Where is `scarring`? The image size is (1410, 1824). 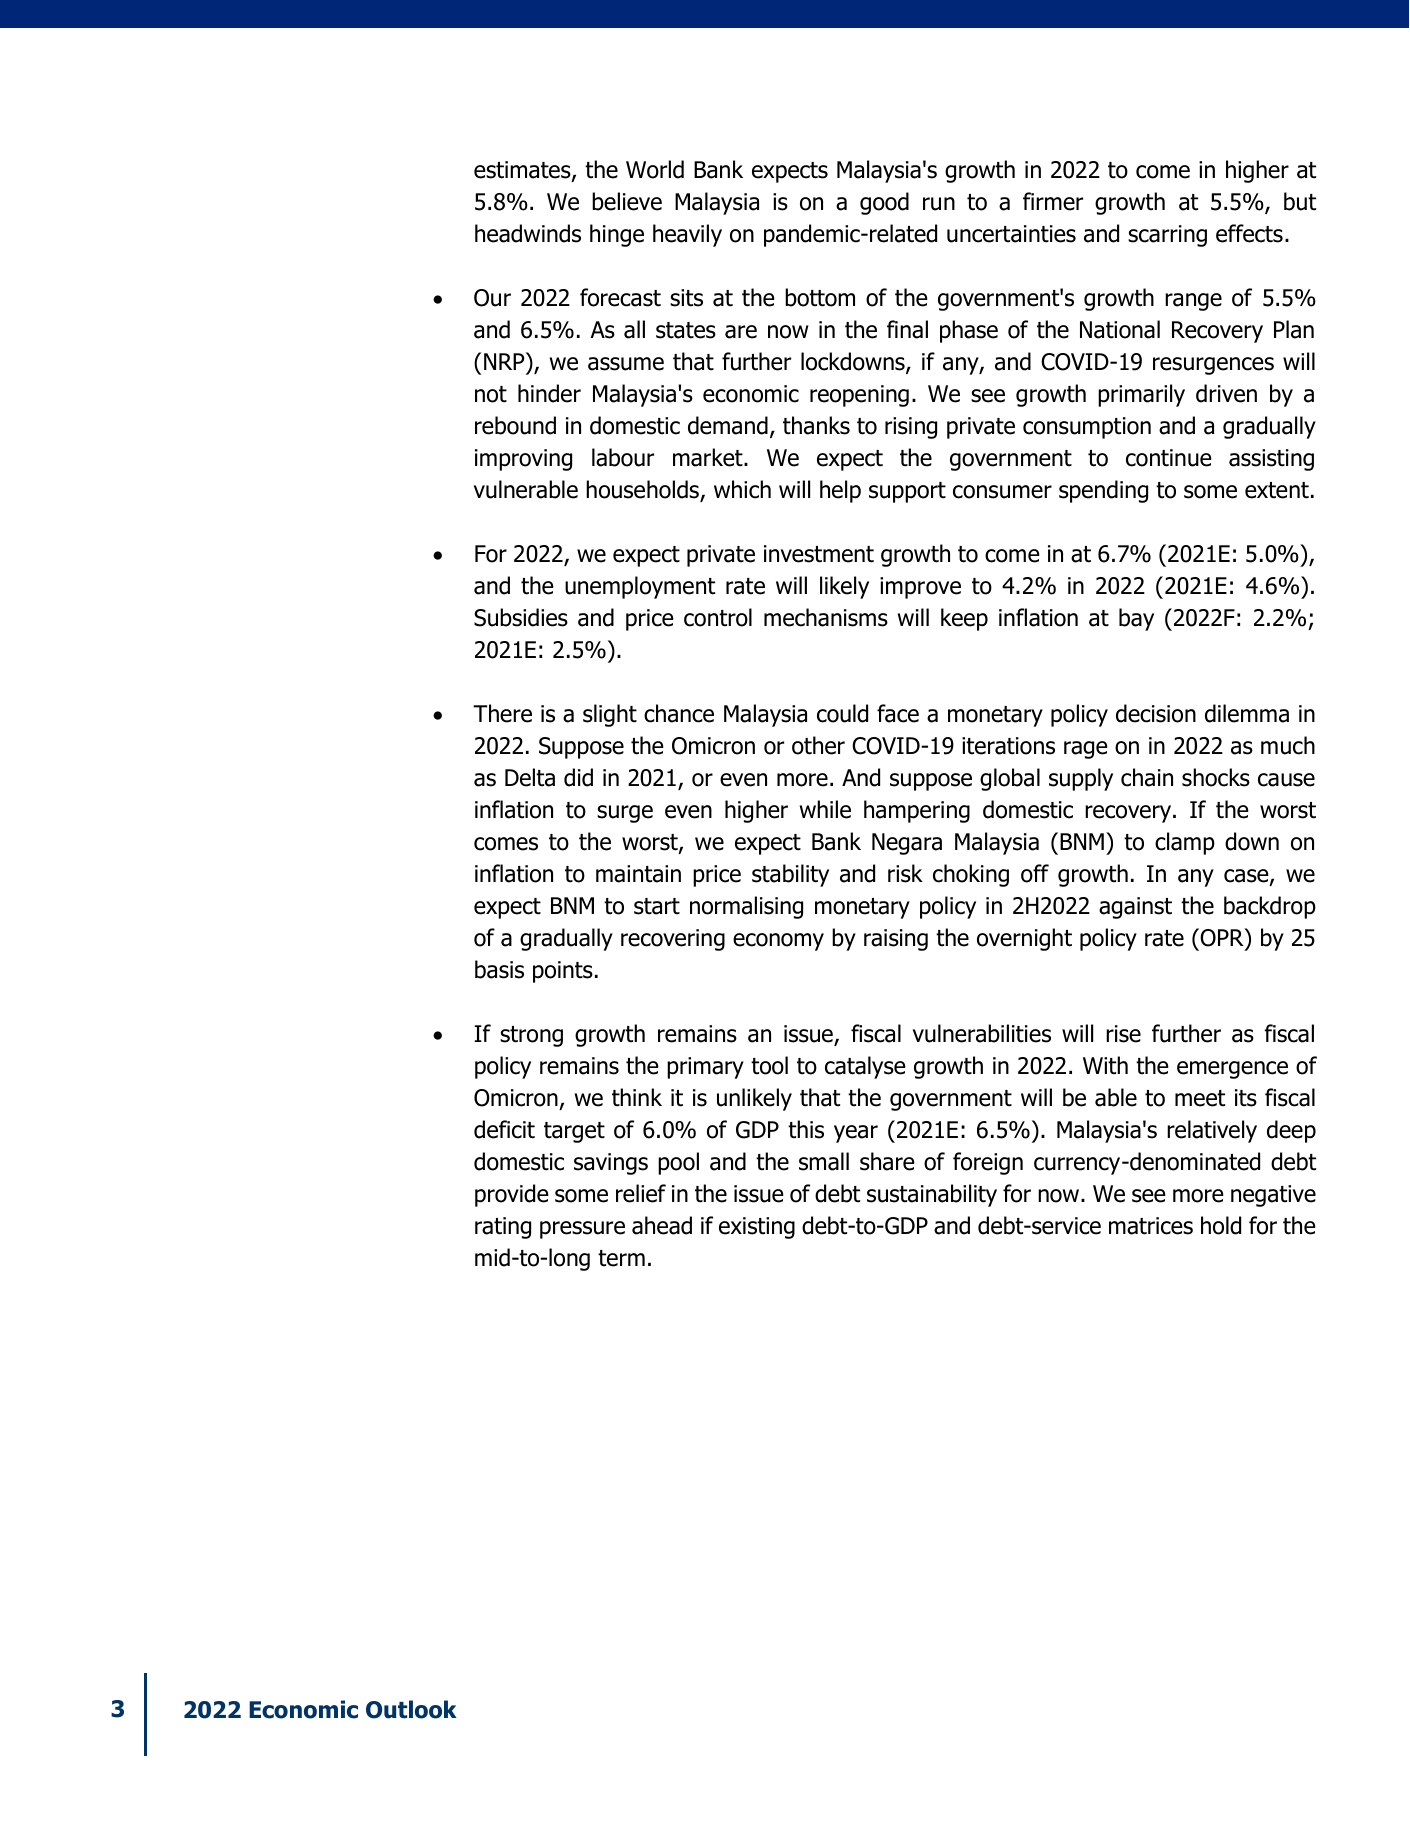
scarring is located at coordinates (1167, 236).
